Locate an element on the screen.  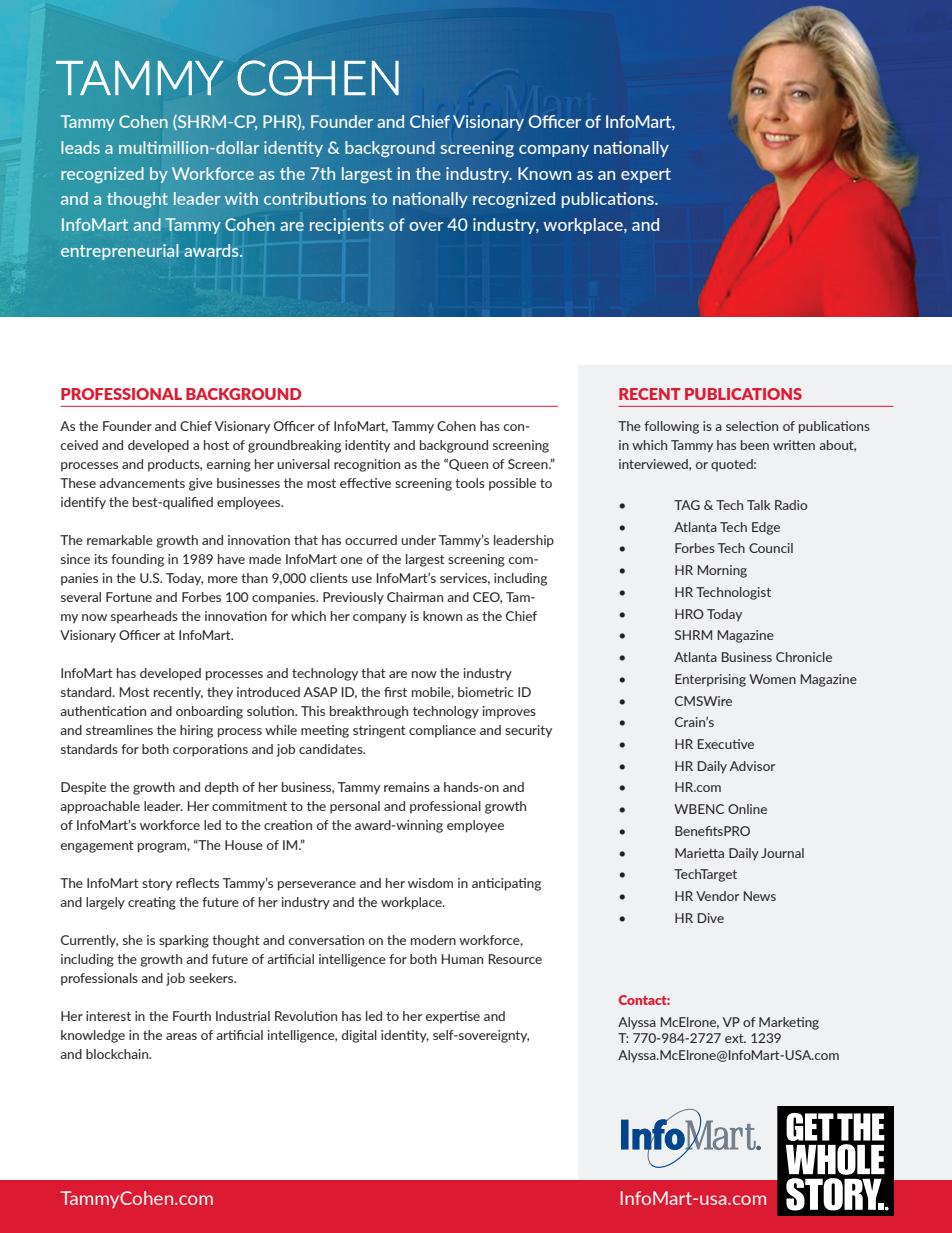
areas is located at coordinates (181, 1036).
